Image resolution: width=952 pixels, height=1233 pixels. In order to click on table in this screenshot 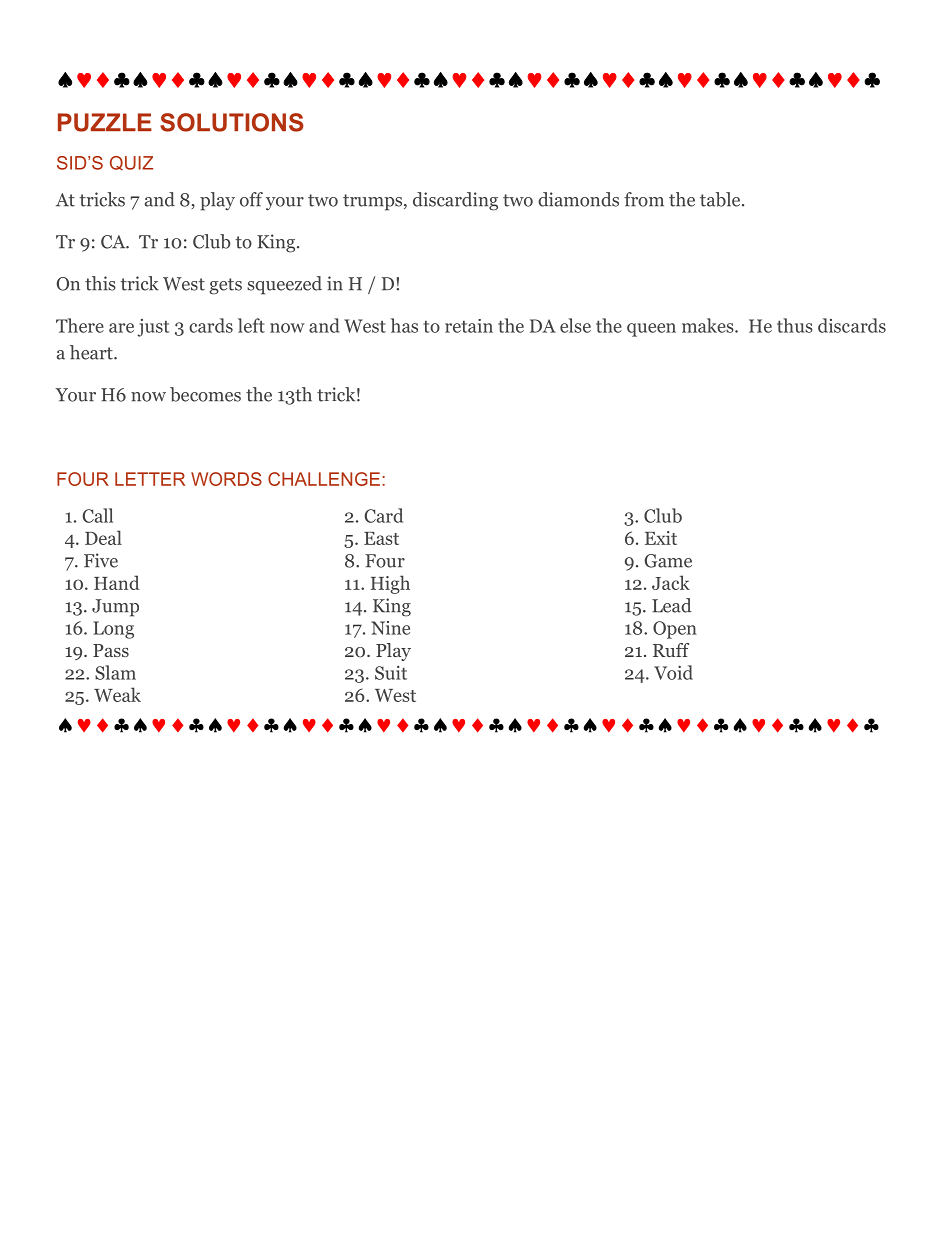, I will do `click(721, 199)`.
